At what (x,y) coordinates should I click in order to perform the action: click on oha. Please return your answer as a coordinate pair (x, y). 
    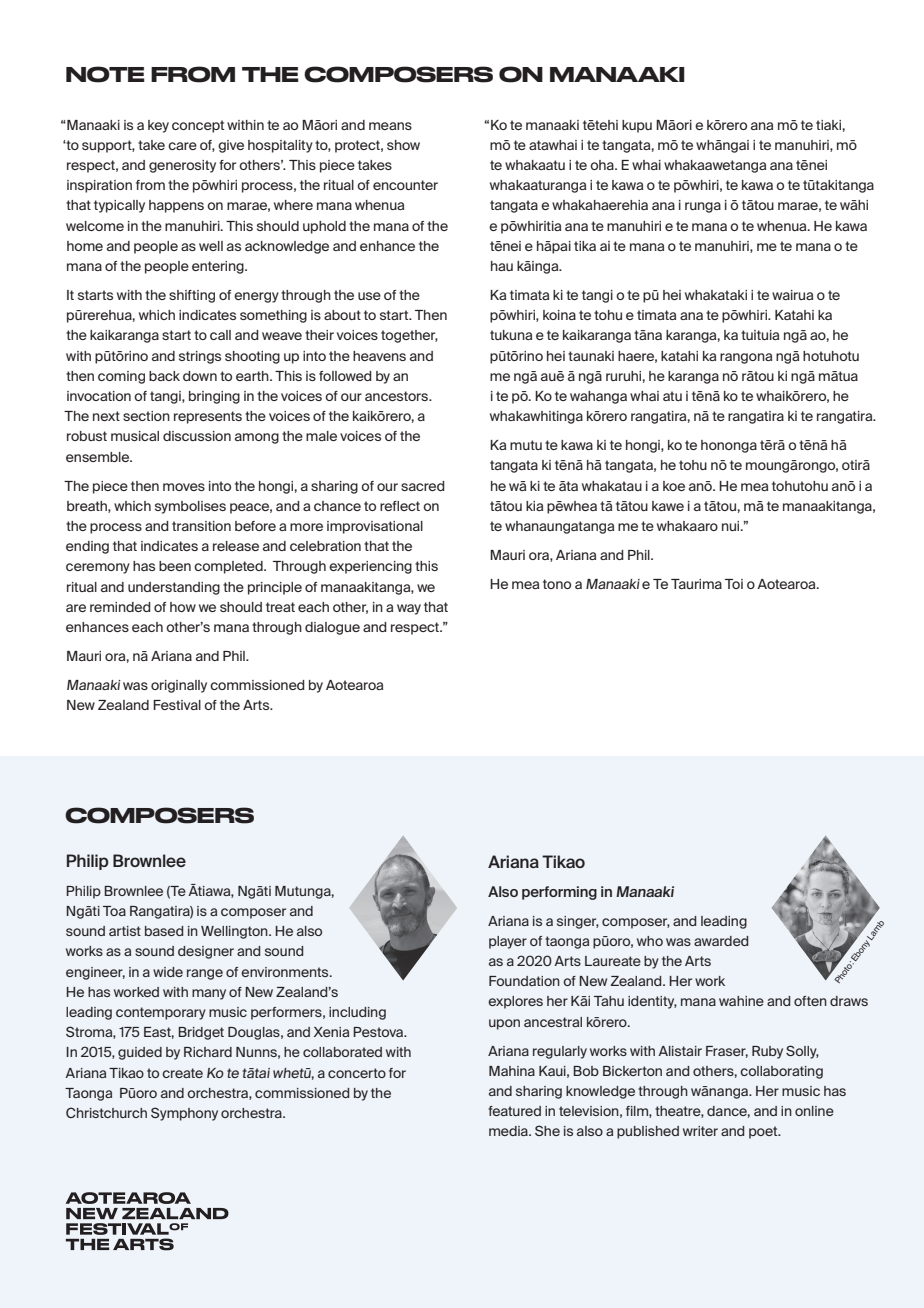
    Looking at the image, I should click on (603, 165).
